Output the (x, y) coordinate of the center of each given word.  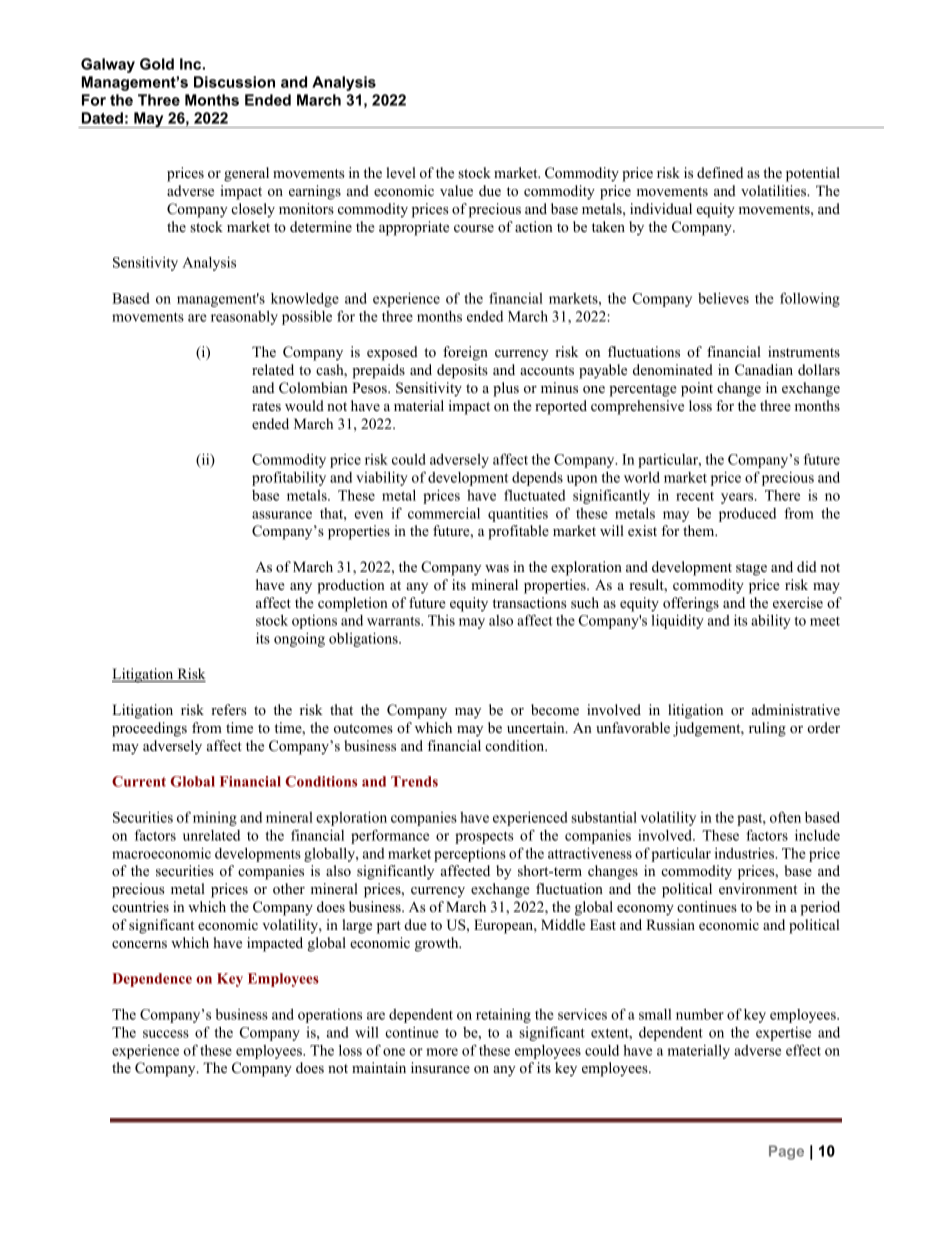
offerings (691, 604)
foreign (465, 353)
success (166, 1034)
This (441, 620)
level (401, 172)
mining (215, 819)
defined (720, 172)
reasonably (244, 318)
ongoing (299, 639)
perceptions (470, 855)
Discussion (234, 82)
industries (745, 853)
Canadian (764, 370)
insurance (440, 1068)
